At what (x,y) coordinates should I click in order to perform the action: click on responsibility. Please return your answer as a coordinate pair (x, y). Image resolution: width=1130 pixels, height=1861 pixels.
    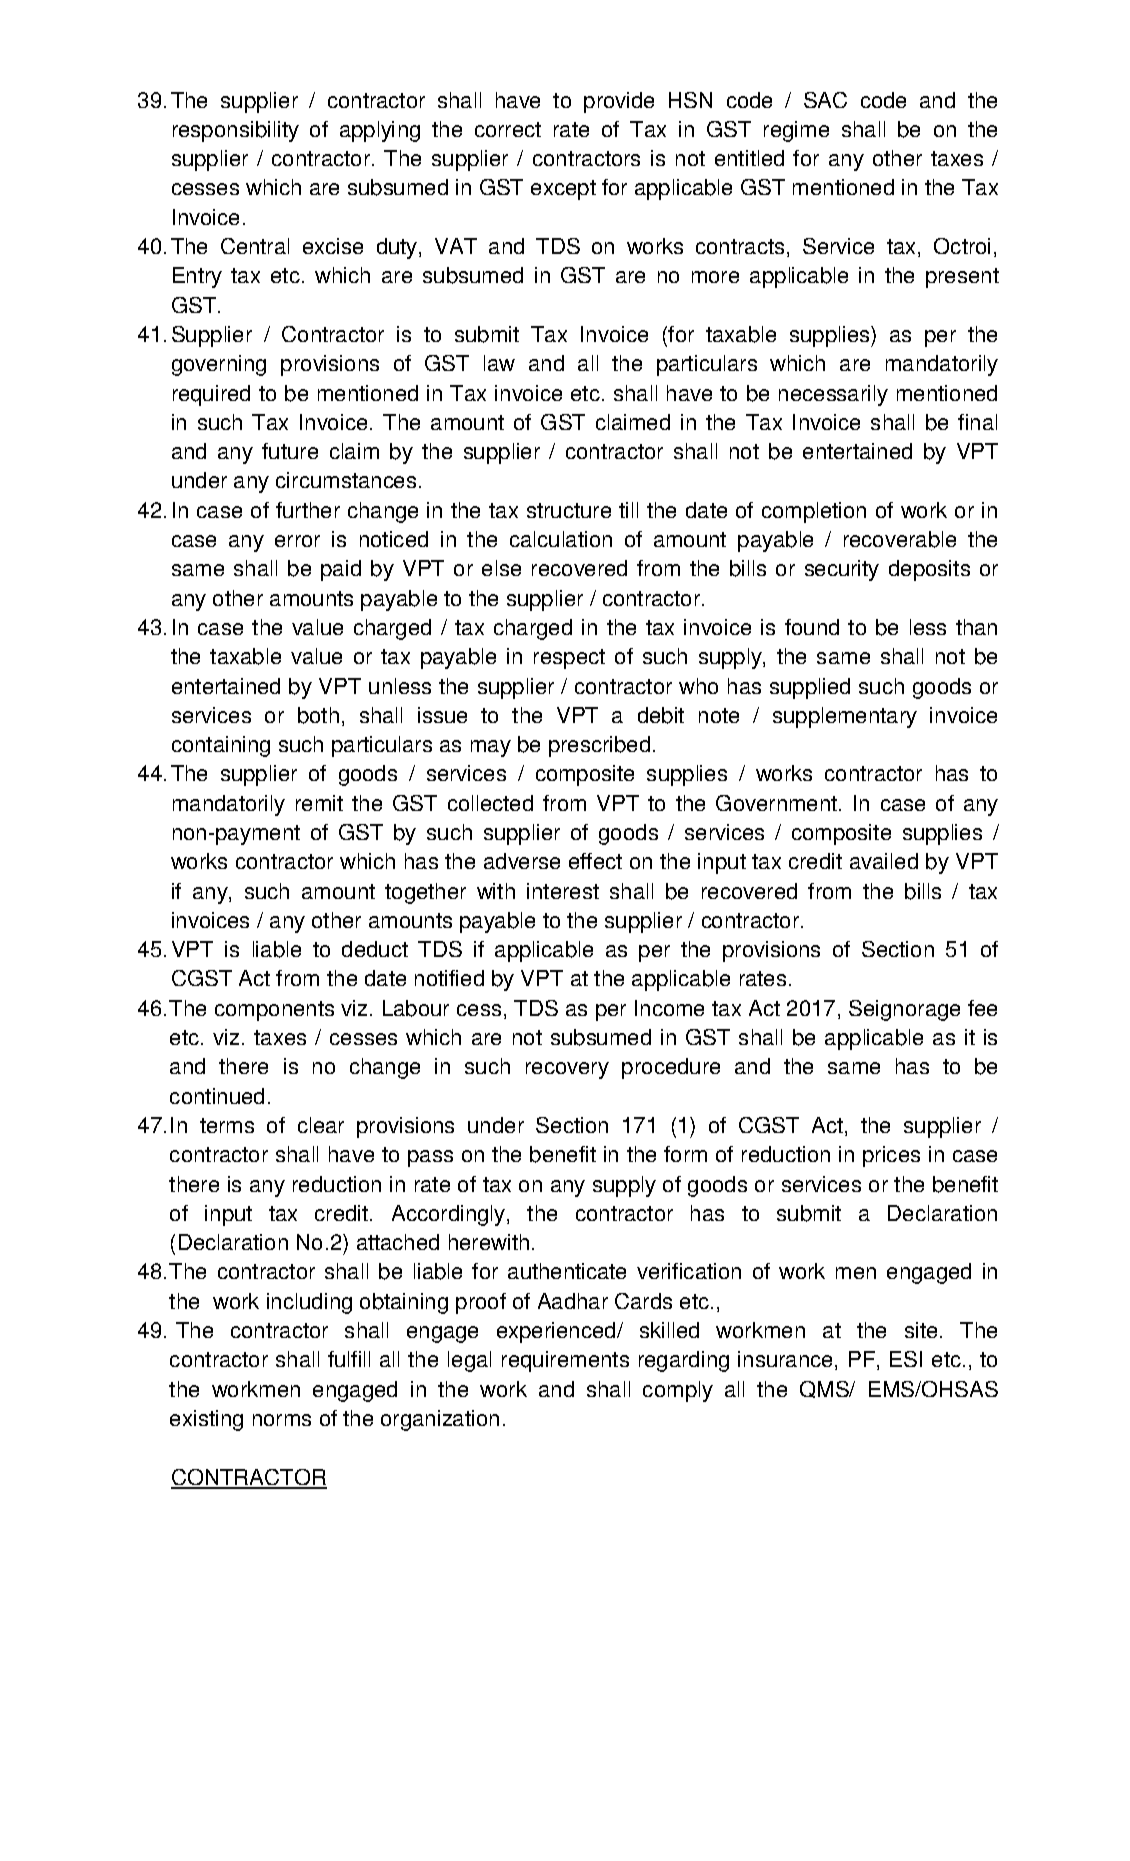
    Looking at the image, I should click on (236, 131).
